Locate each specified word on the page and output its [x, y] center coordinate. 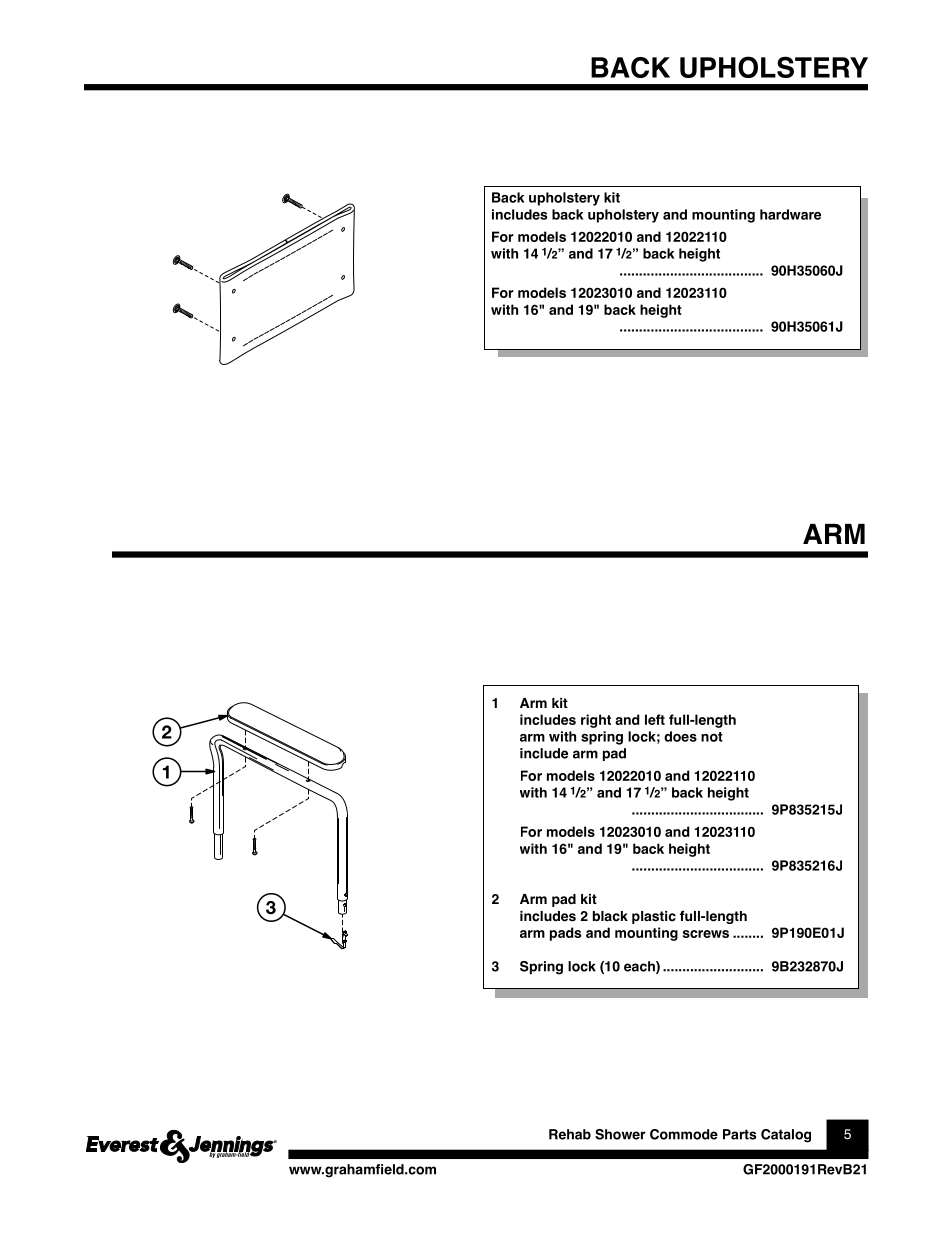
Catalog [786, 1136]
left [655, 719]
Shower [620, 1134]
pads [566, 934]
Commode [684, 1134]
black [610, 916]
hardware [790, 214]
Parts [739, 1134]
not [712, 737]
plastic [654, 917]
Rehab [570, 1134]
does [680, 736]
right [596, 721]
